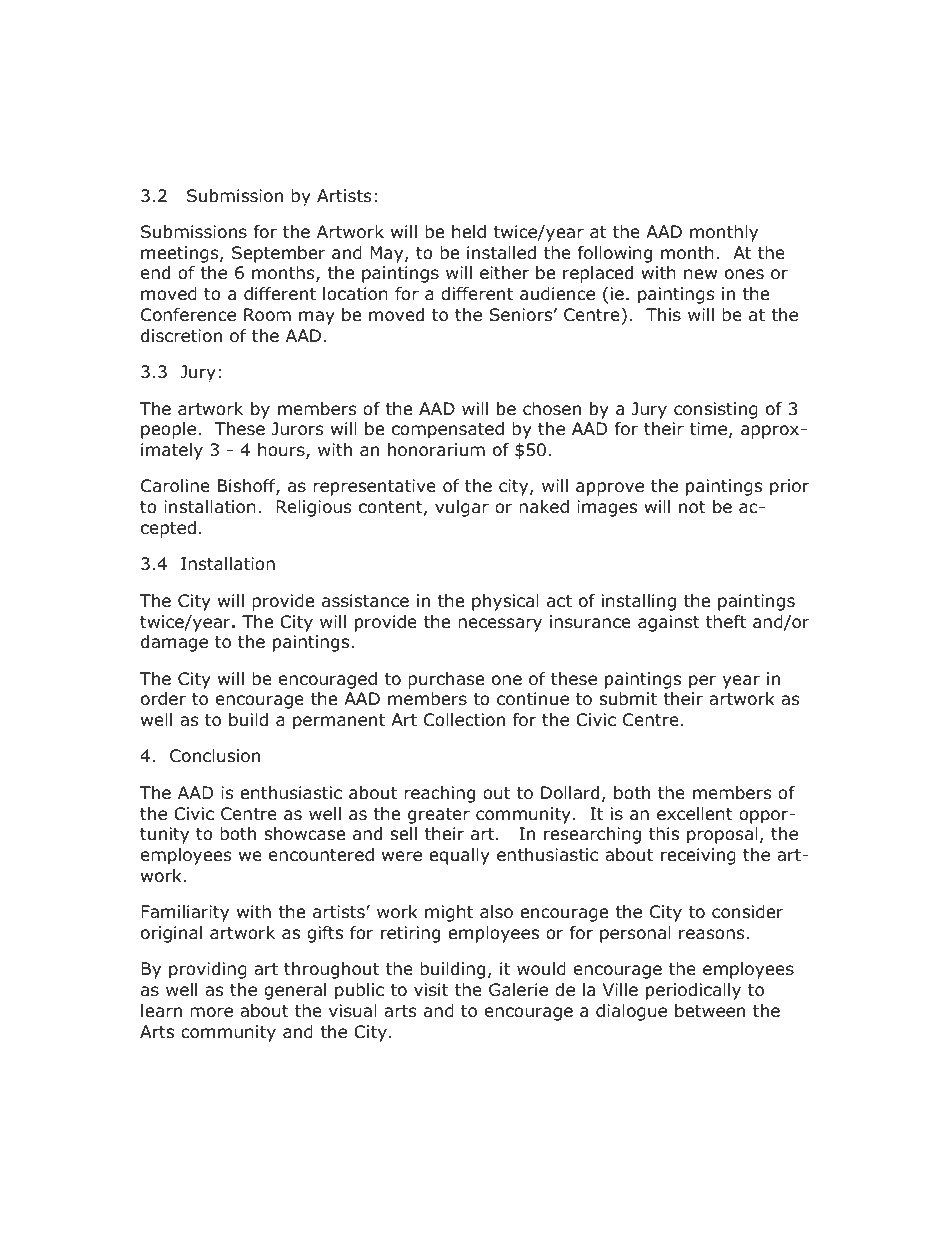 The height and width of the page is (1233, 952). I want to click on necessary, so click(500, 625).
